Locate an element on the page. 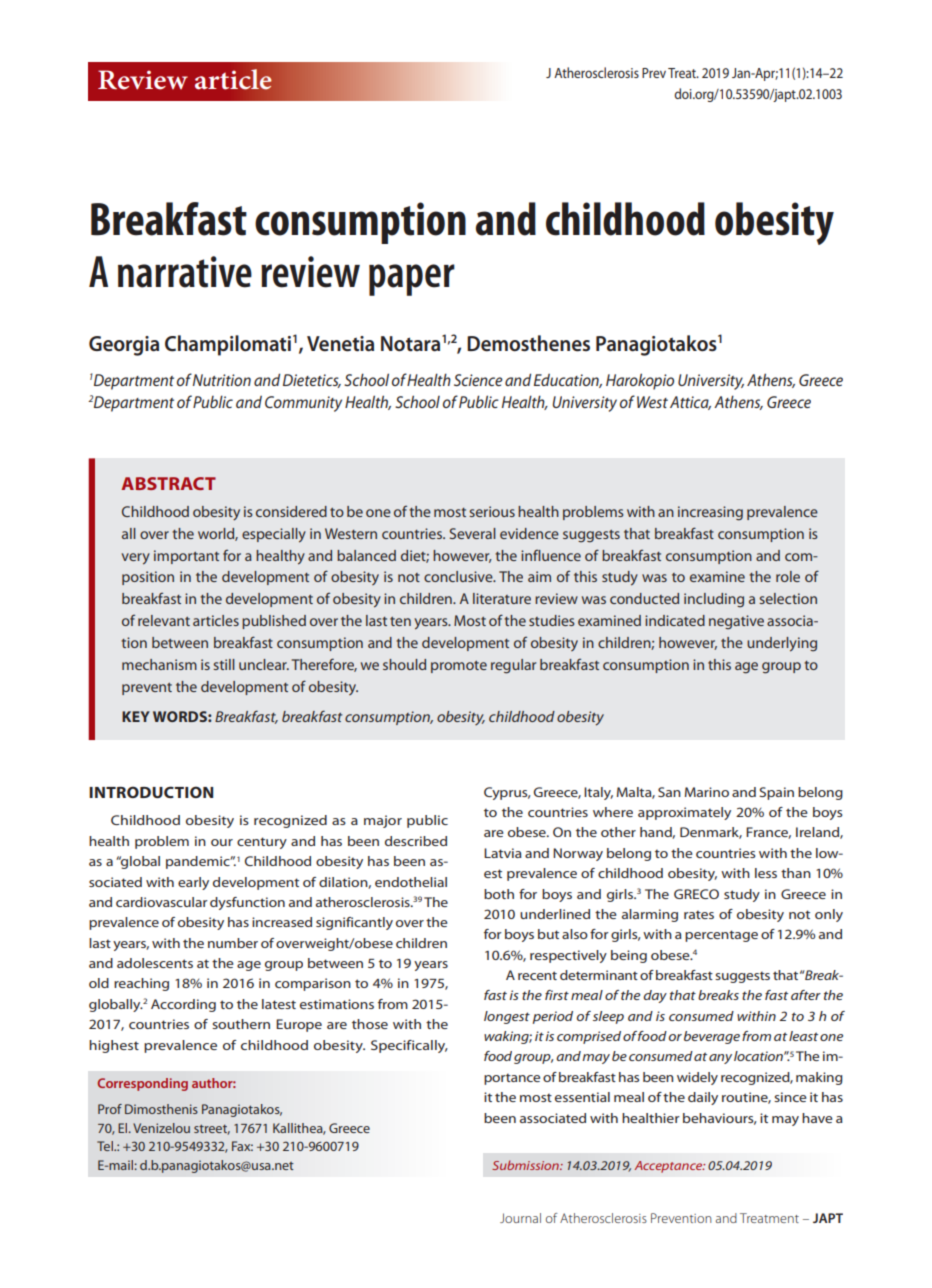 The width and height of the document is (932, 1288). promote is located at coordinates (459, 667).
